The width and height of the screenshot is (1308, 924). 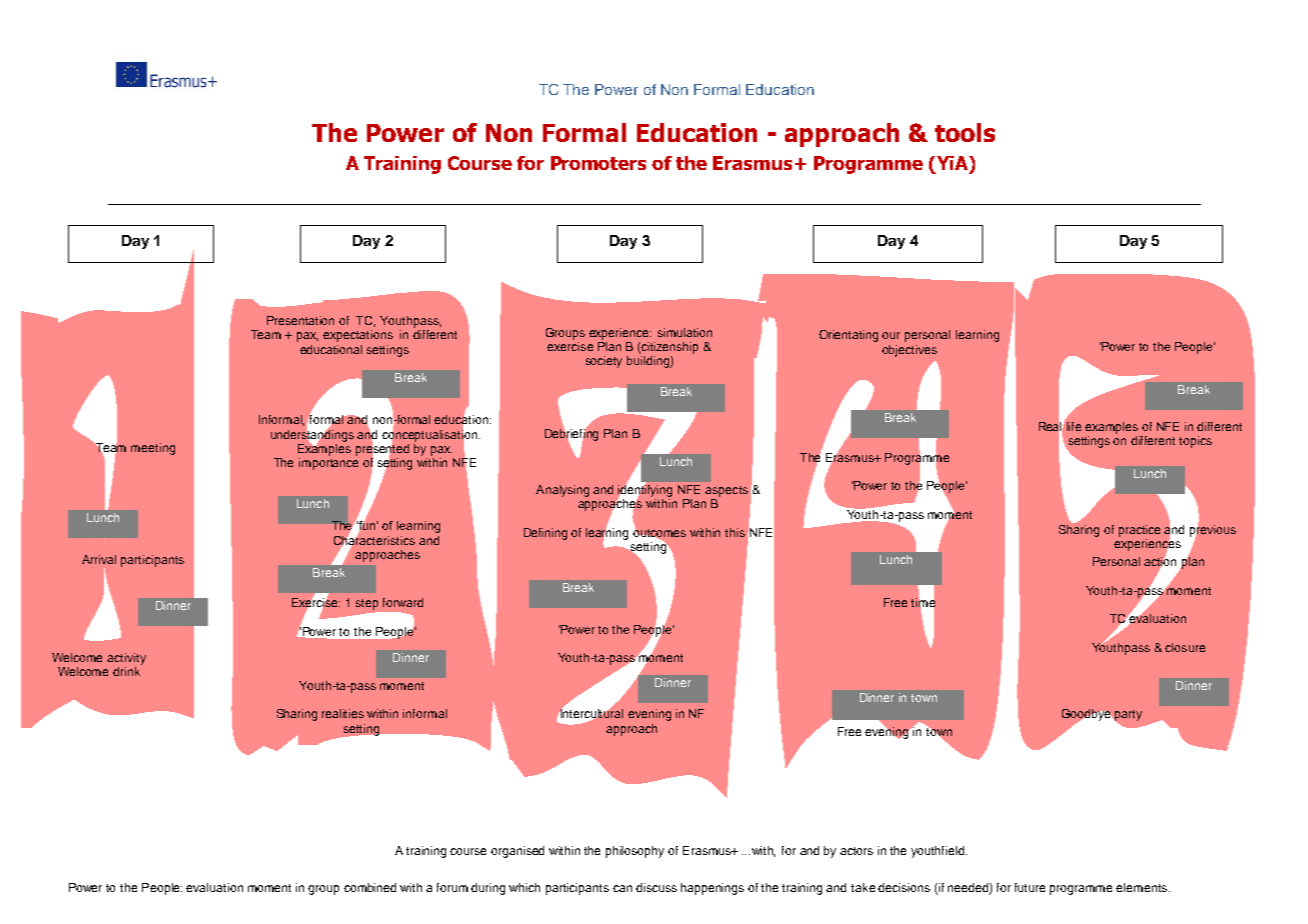 What do you see at coordinates (370, 887) in the screenshot?
I see `combined` at bounding box center [370, 887].
